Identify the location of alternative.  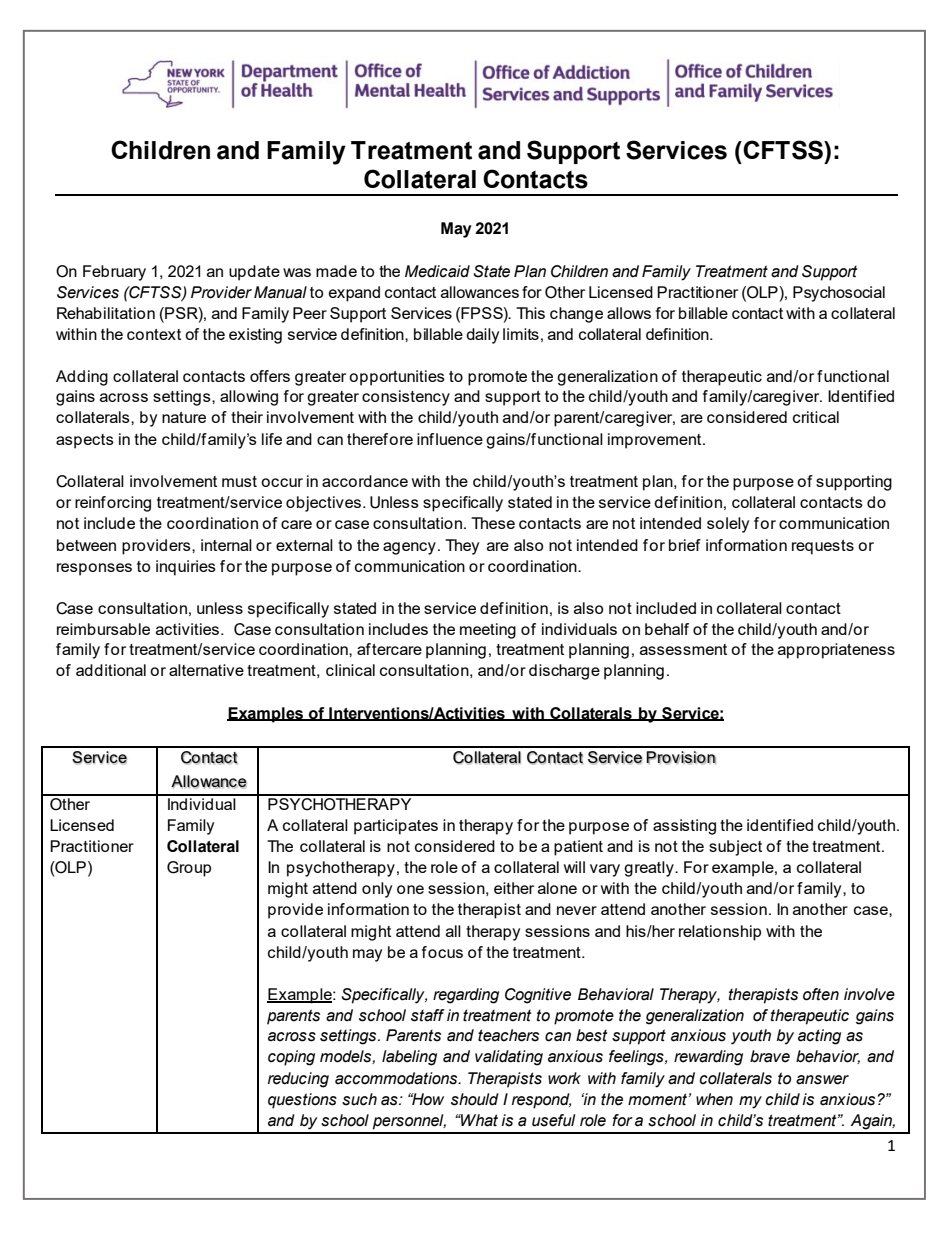
(206, 670).
